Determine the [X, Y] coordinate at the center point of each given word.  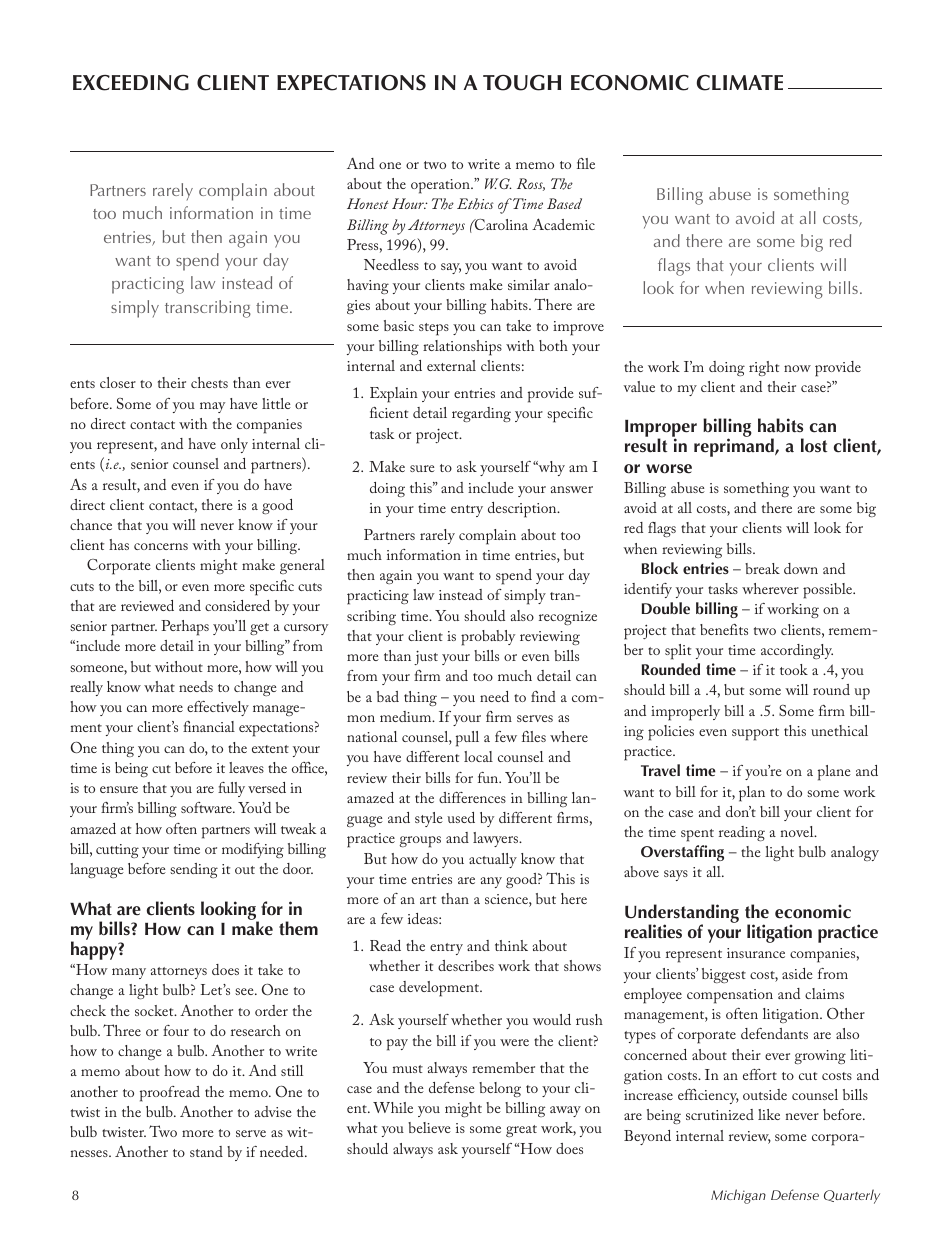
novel [798, 831]
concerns [161, 546]
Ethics [475, 204]
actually [493, 860]
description [523, 510]
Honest [368, 203]
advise [273, 1111]
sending [194, 870]
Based [564, 203]
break [762, 568]
